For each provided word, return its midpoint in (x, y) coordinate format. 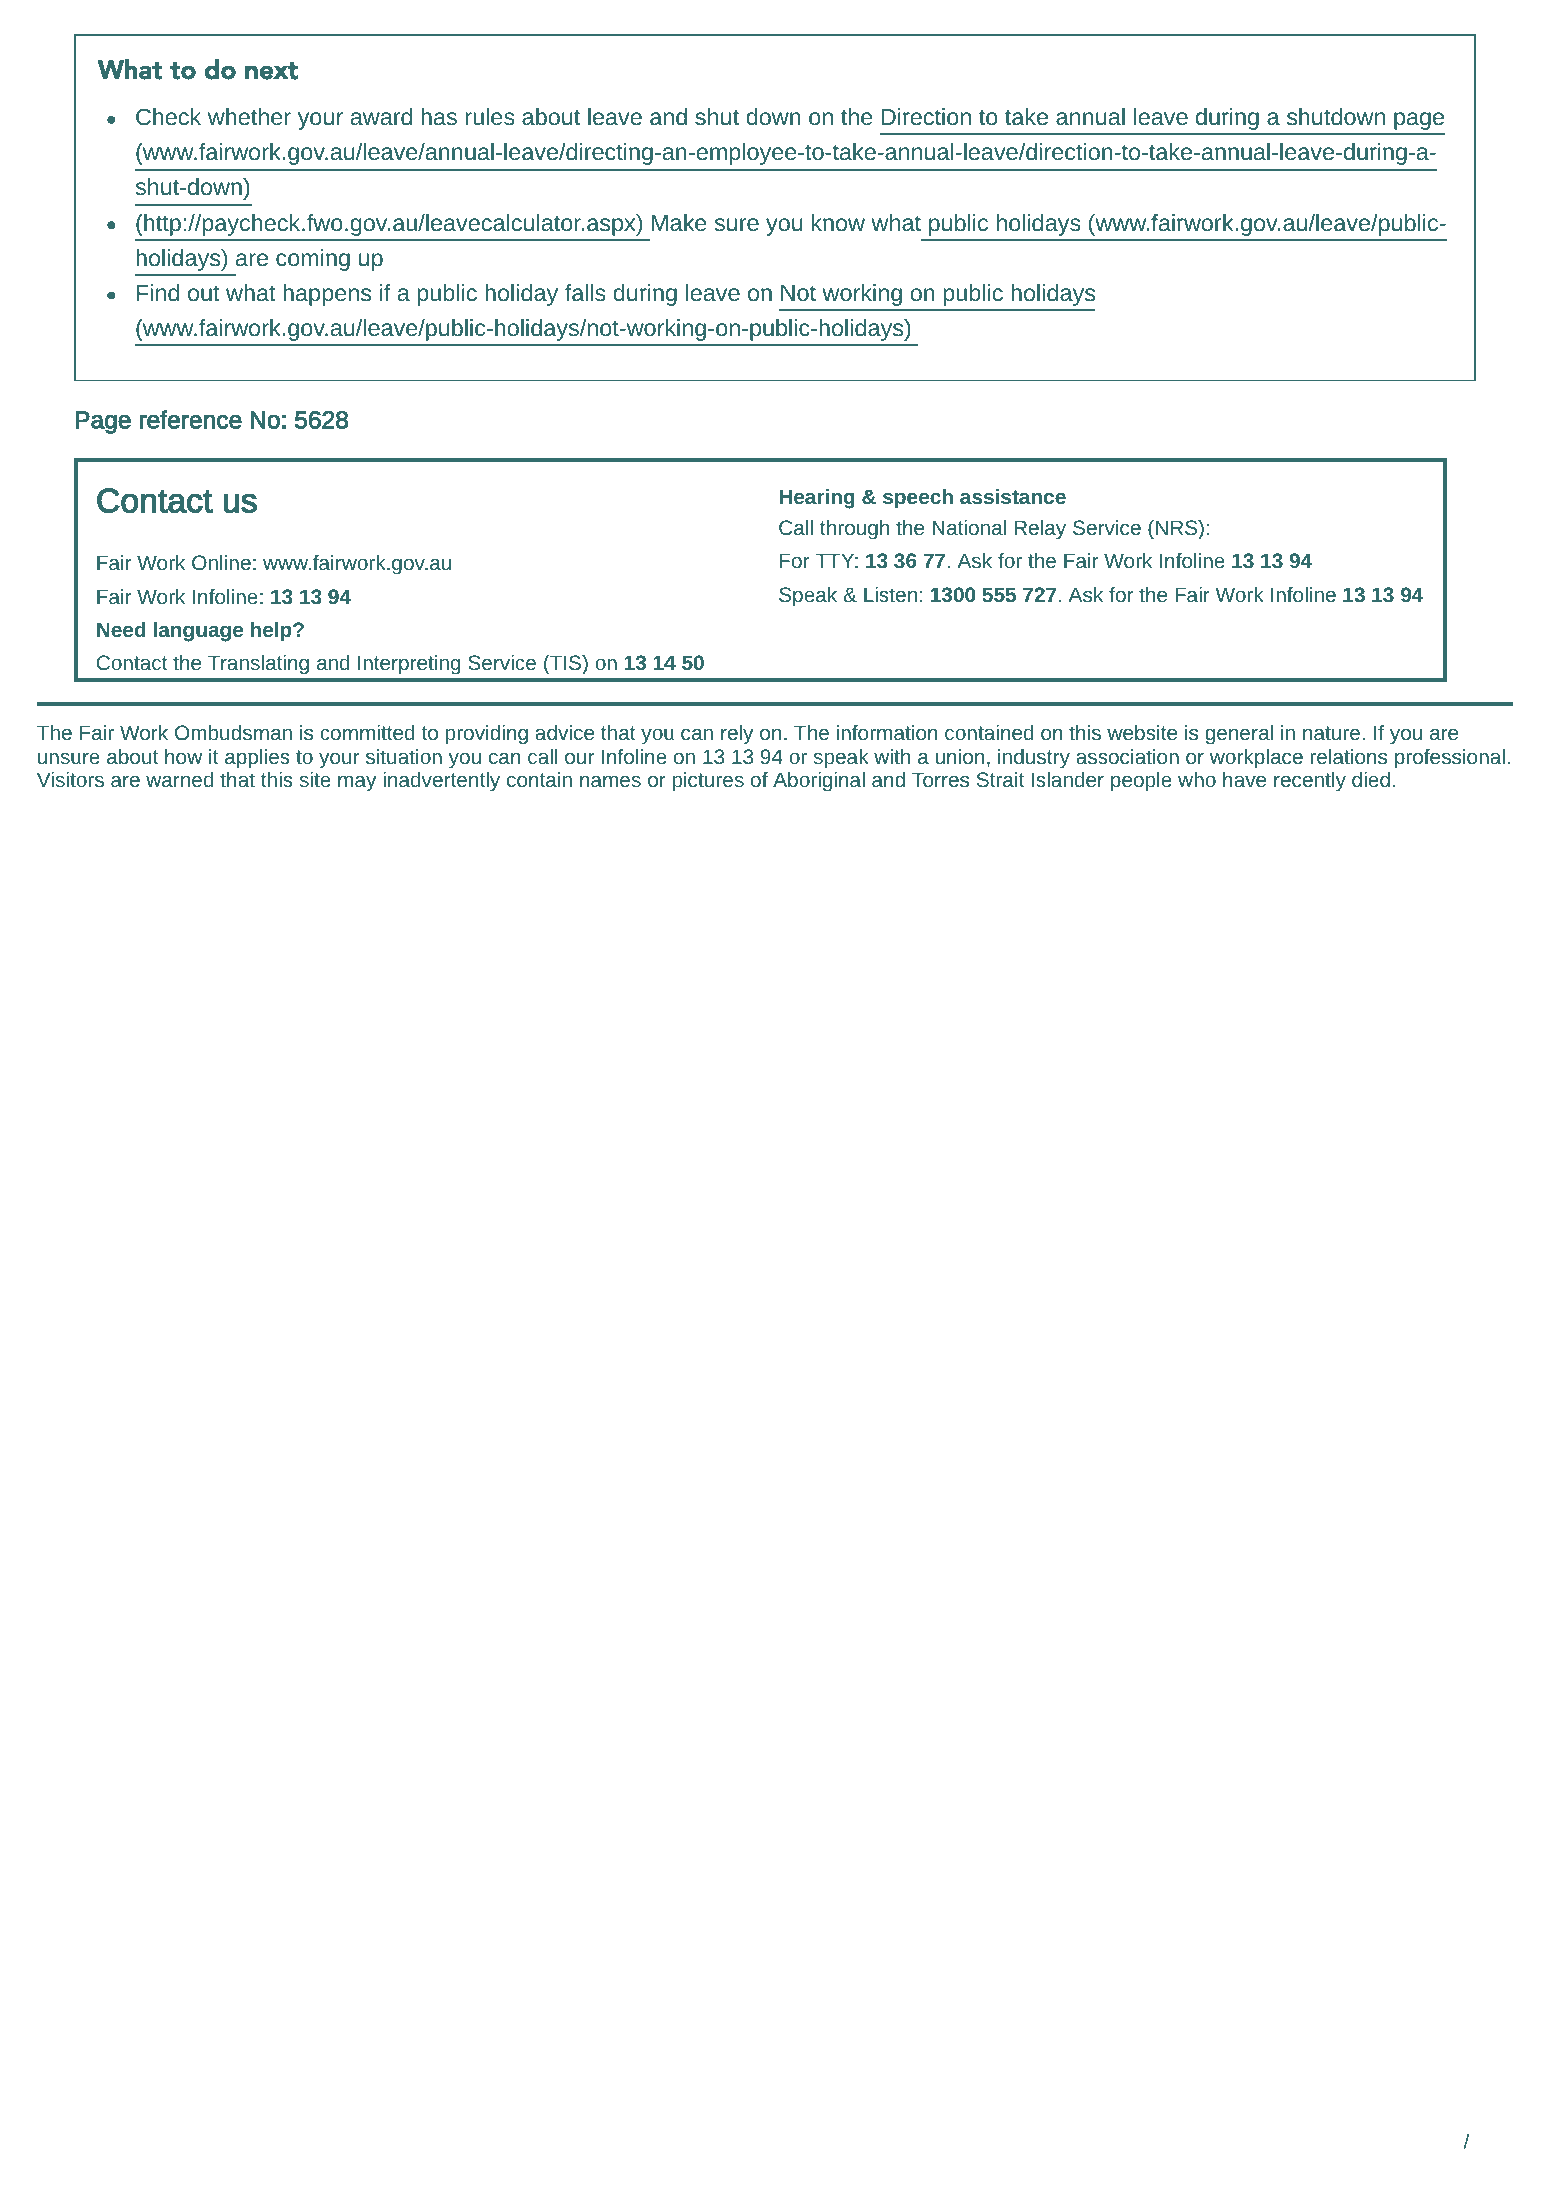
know (838, 222)
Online (221, 562)
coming (313, 260)
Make (679, 222)
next (271, 71)
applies (257, 759)
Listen (890, 594)
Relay (1040, 530)
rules (490, 116)
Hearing (817, 499)
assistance (1013, 496)
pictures (708, 782)
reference (190, 419)
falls (585, 292)
